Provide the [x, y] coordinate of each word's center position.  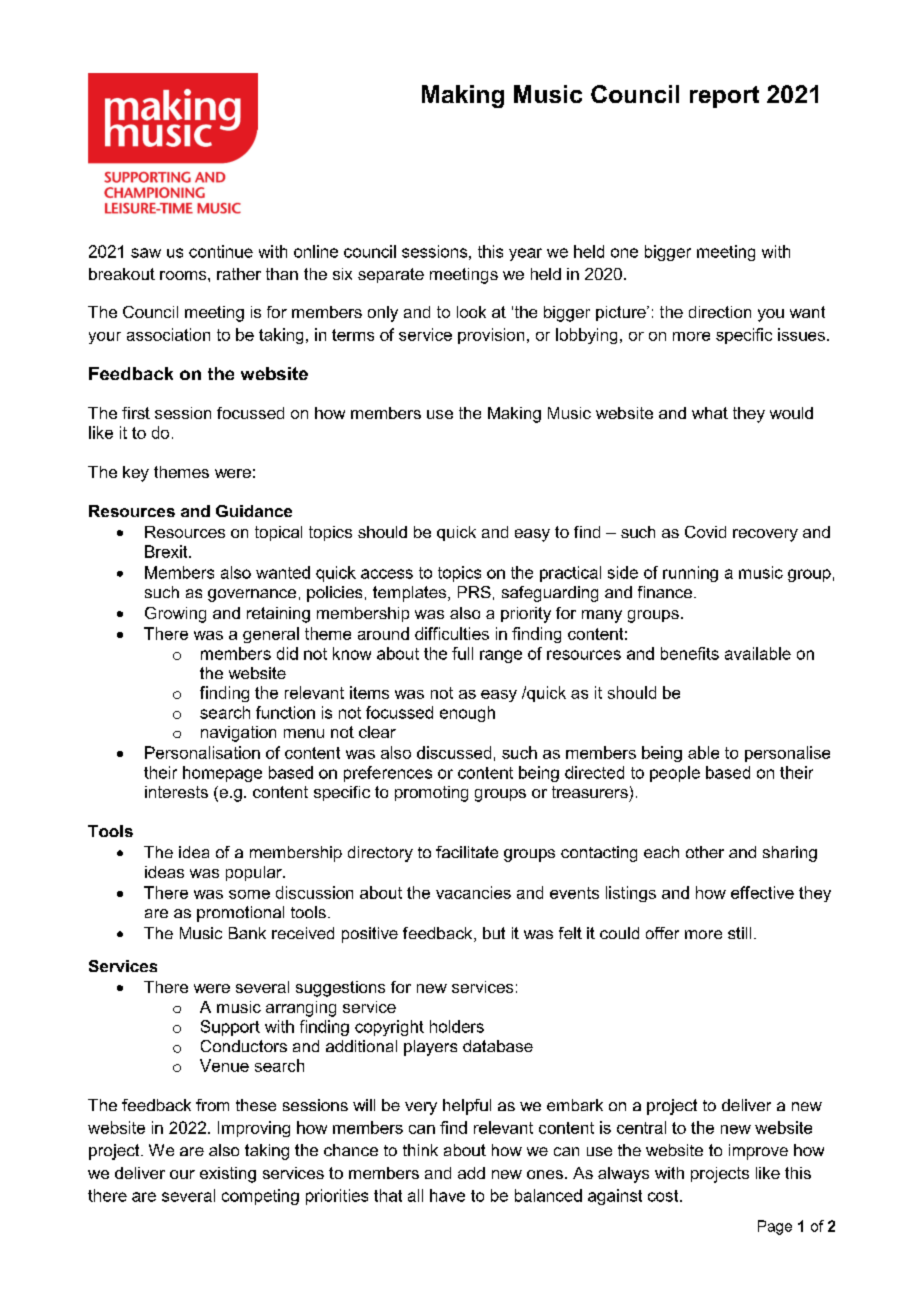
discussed [454, 752]
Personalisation [202, 752]
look [471, 312]
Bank [247, 933]
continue [221, 251]
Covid [705, 532]
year [525, 254]
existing [228, 1175]
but [494, 933]
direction [720, 312]
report [724, 97]
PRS [474, 592]
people [675, 774]
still [739, 933]
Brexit [167, 551]
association [168, 334]
